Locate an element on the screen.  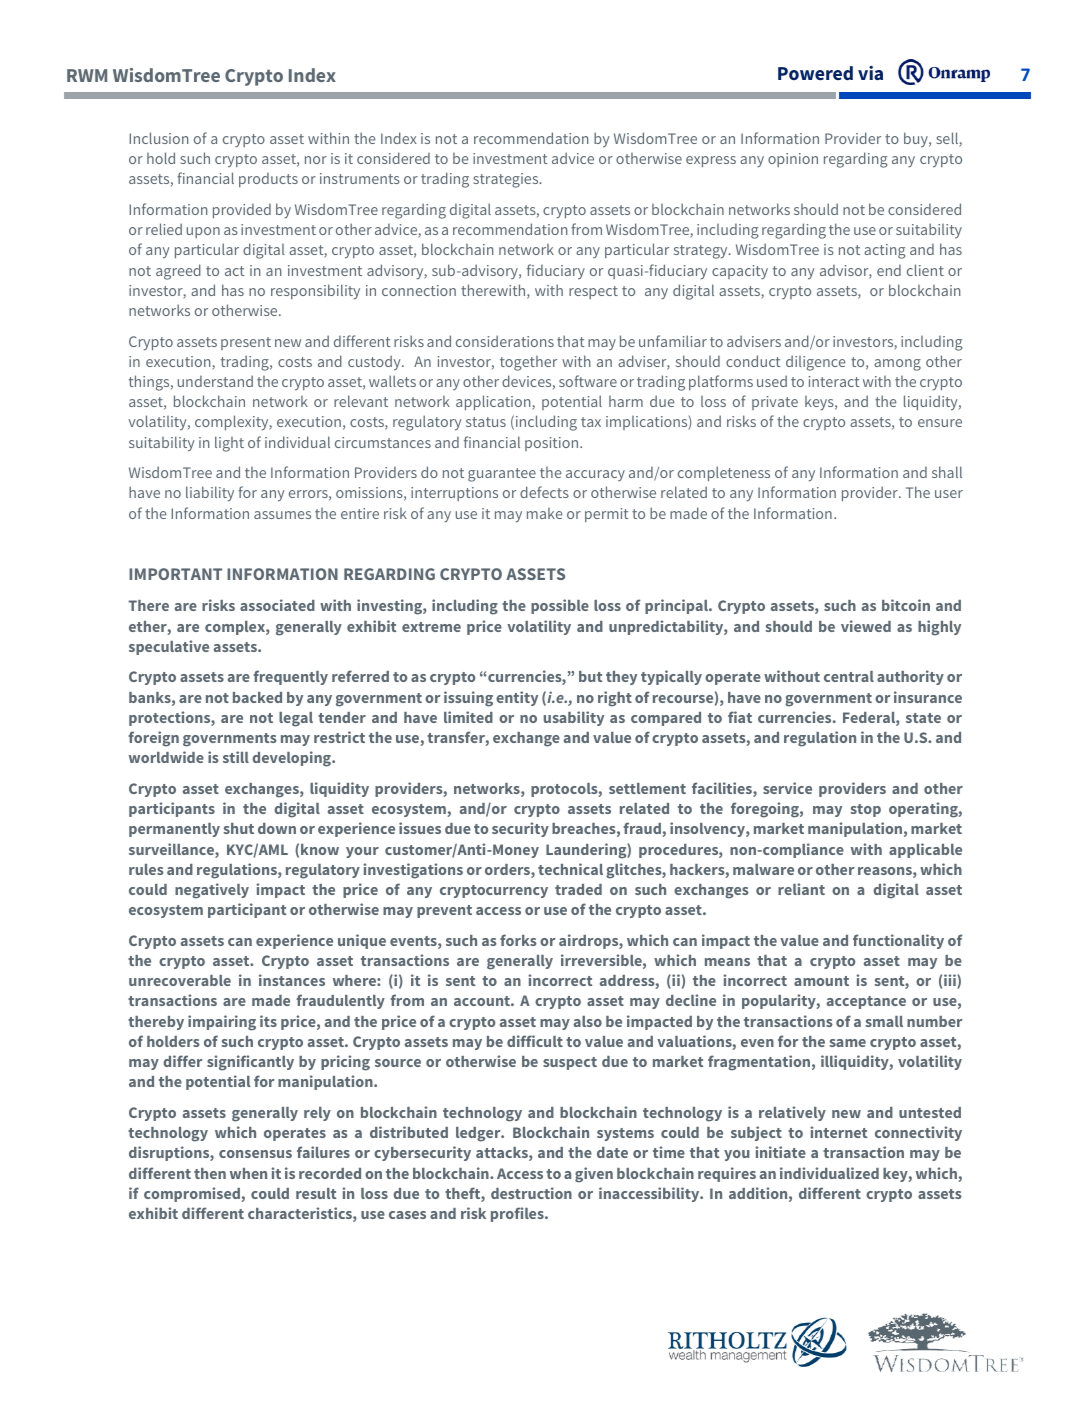
shall is located at coordinates (947, 472).
